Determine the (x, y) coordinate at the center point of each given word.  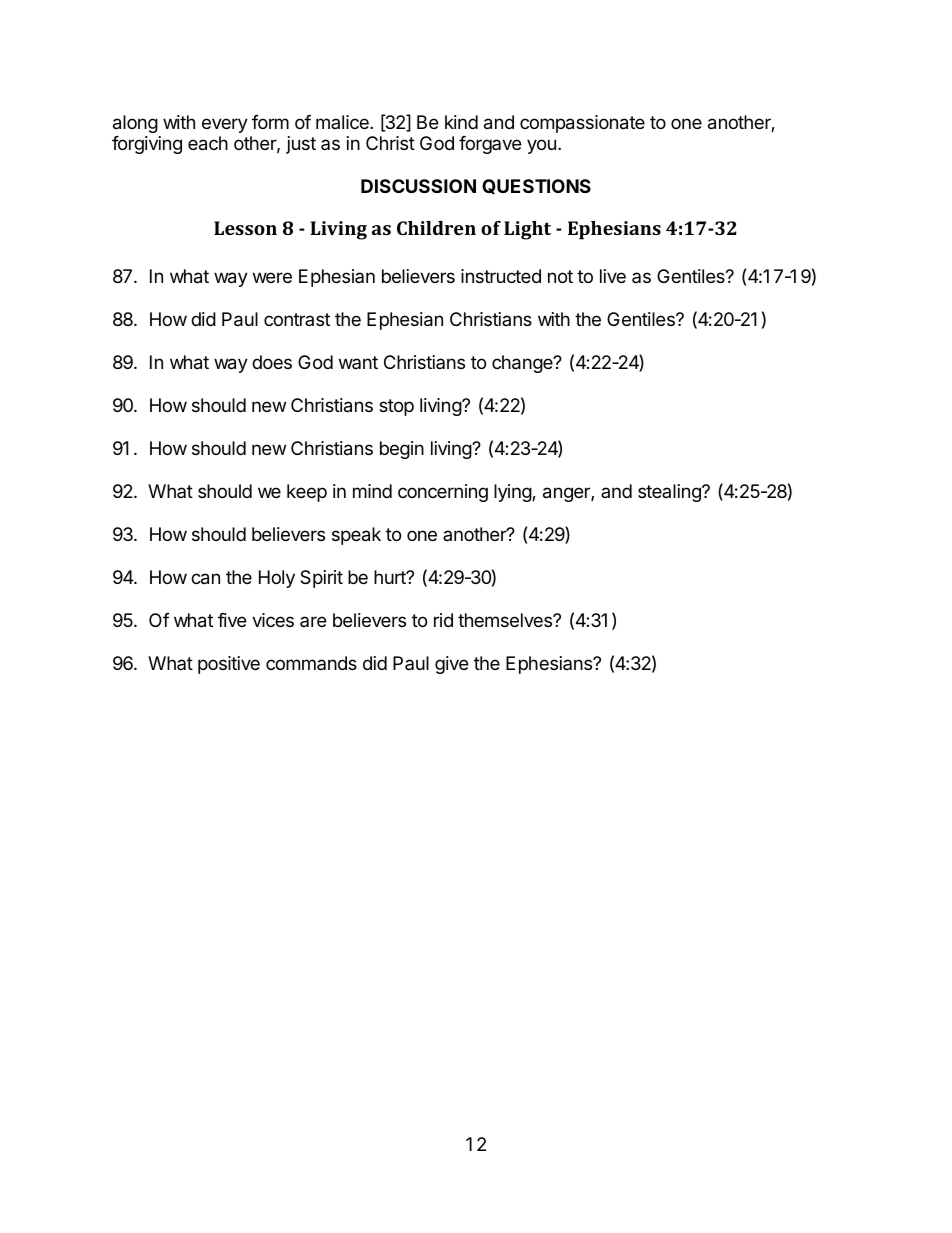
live (613, 276)
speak (356, 536)
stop (396, 407)
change (523, 364)
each (208, 143)
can (205, 579)
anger (567, 494)
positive (229, 665)
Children (436, 228)
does (272, 362)
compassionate (582, 124)
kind (461, 122)
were (272, 277)
